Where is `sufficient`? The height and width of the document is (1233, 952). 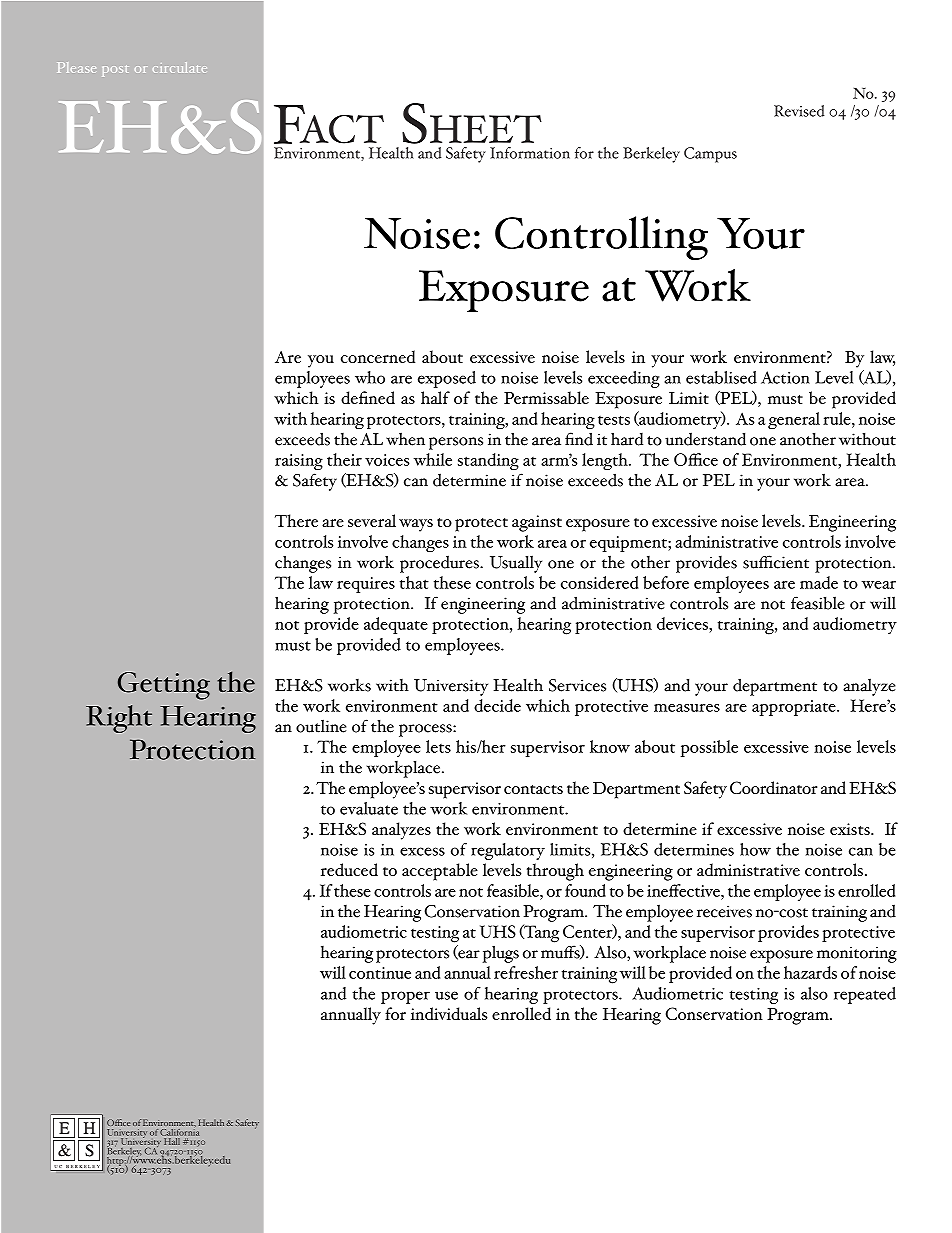
sufficient is located at coordinates (776, 562).
